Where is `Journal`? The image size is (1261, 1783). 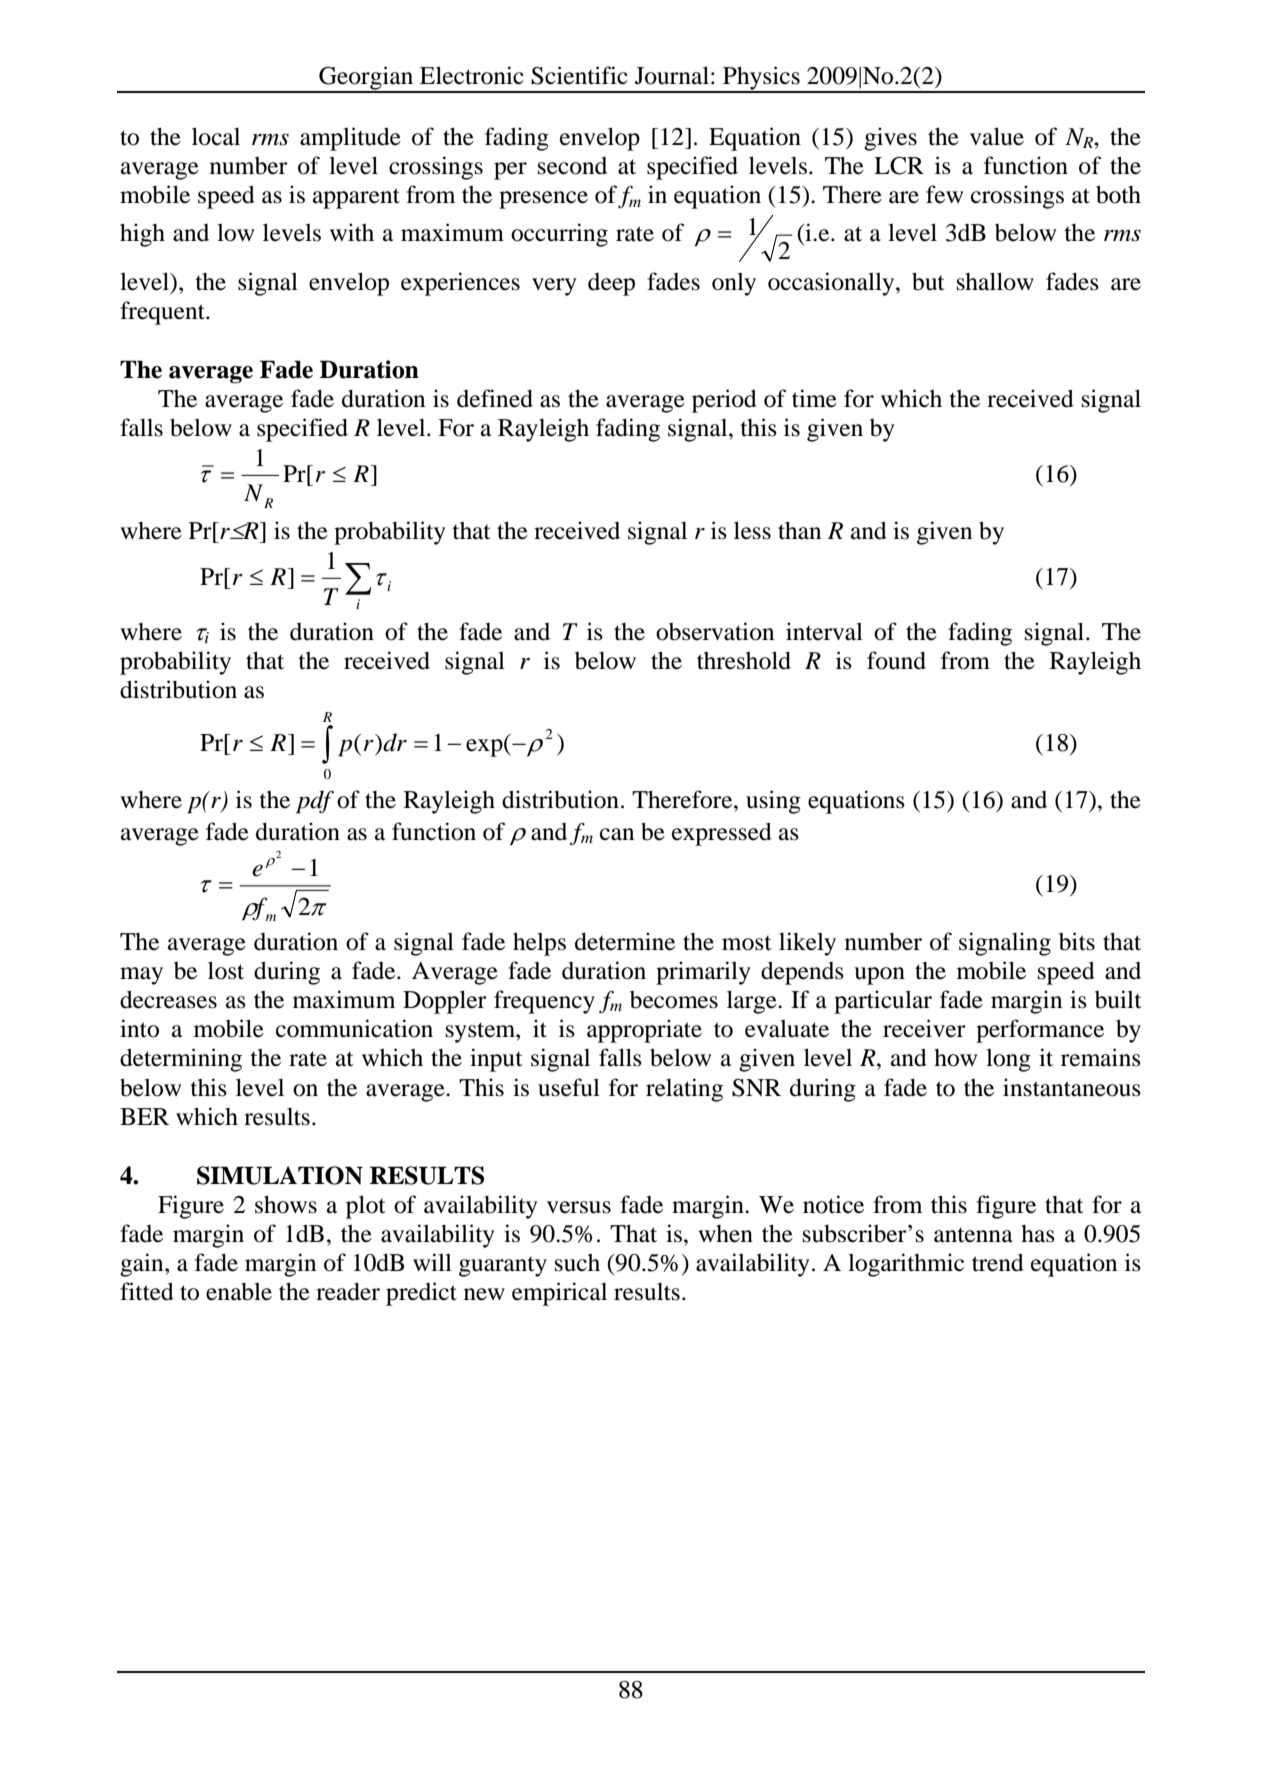
Journal is located at coordinates (672, 75).
